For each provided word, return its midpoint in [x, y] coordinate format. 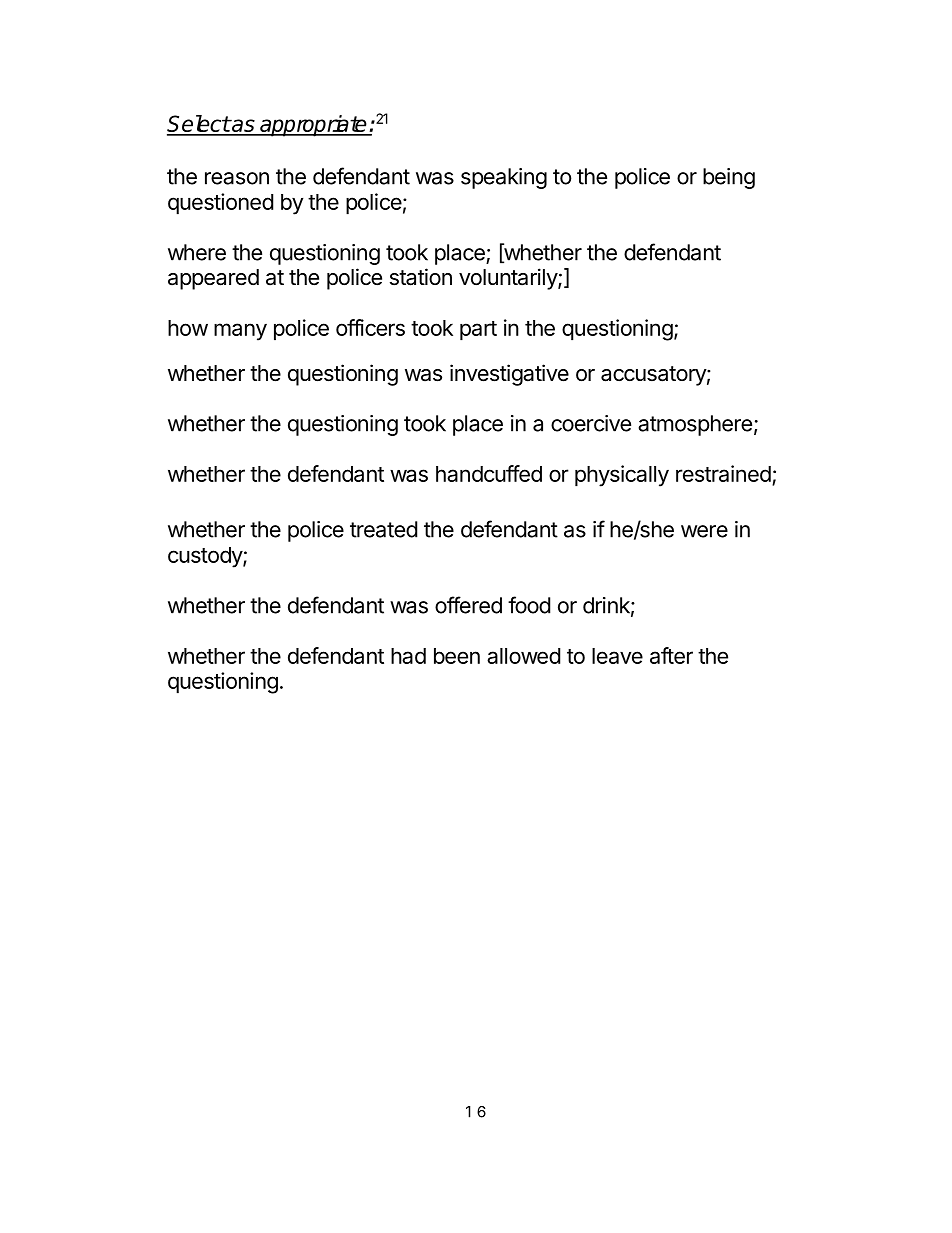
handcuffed [489, 473]
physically [622, 476]
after [671, 655]
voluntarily [509, 279]
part [478, 331]
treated [383, 529]
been [457, 656]
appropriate [313, 126]
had [408, 656]
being [729, 178]
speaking [504, 178]
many [240, 332]
